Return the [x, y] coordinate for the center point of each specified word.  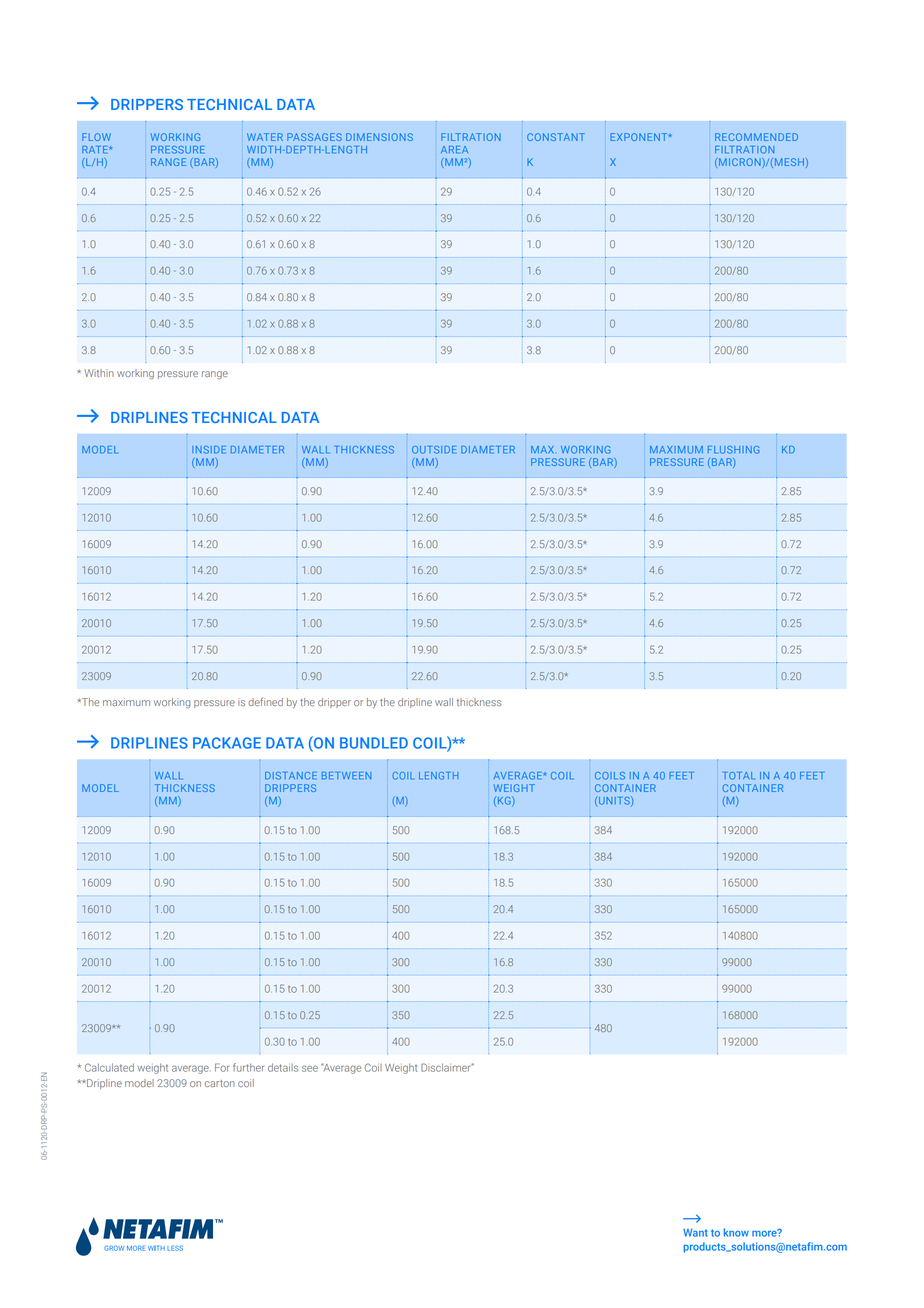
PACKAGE [227, 743]
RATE [96, 149]
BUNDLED [374, 743]
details [283, 1067]
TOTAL [738, 776]
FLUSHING [733, 450]
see [310, 1068]
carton [220, 1083]
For [222, 1067]
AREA [454, 150]
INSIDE [209, 450]
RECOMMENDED [756, 137]
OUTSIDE [434, 450]
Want [695, 1233]
